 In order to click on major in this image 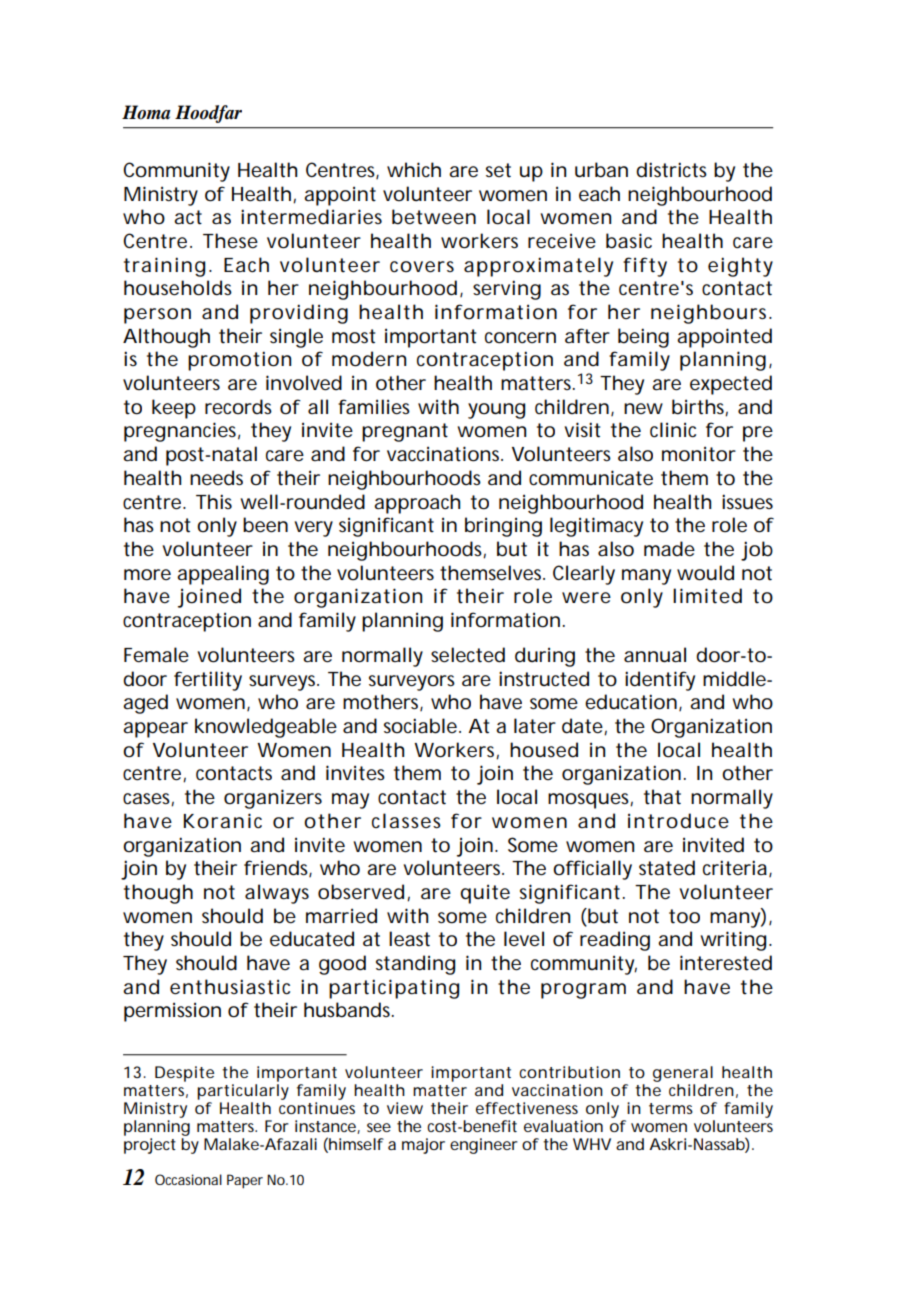, I will do `click(423, 1146)`.
